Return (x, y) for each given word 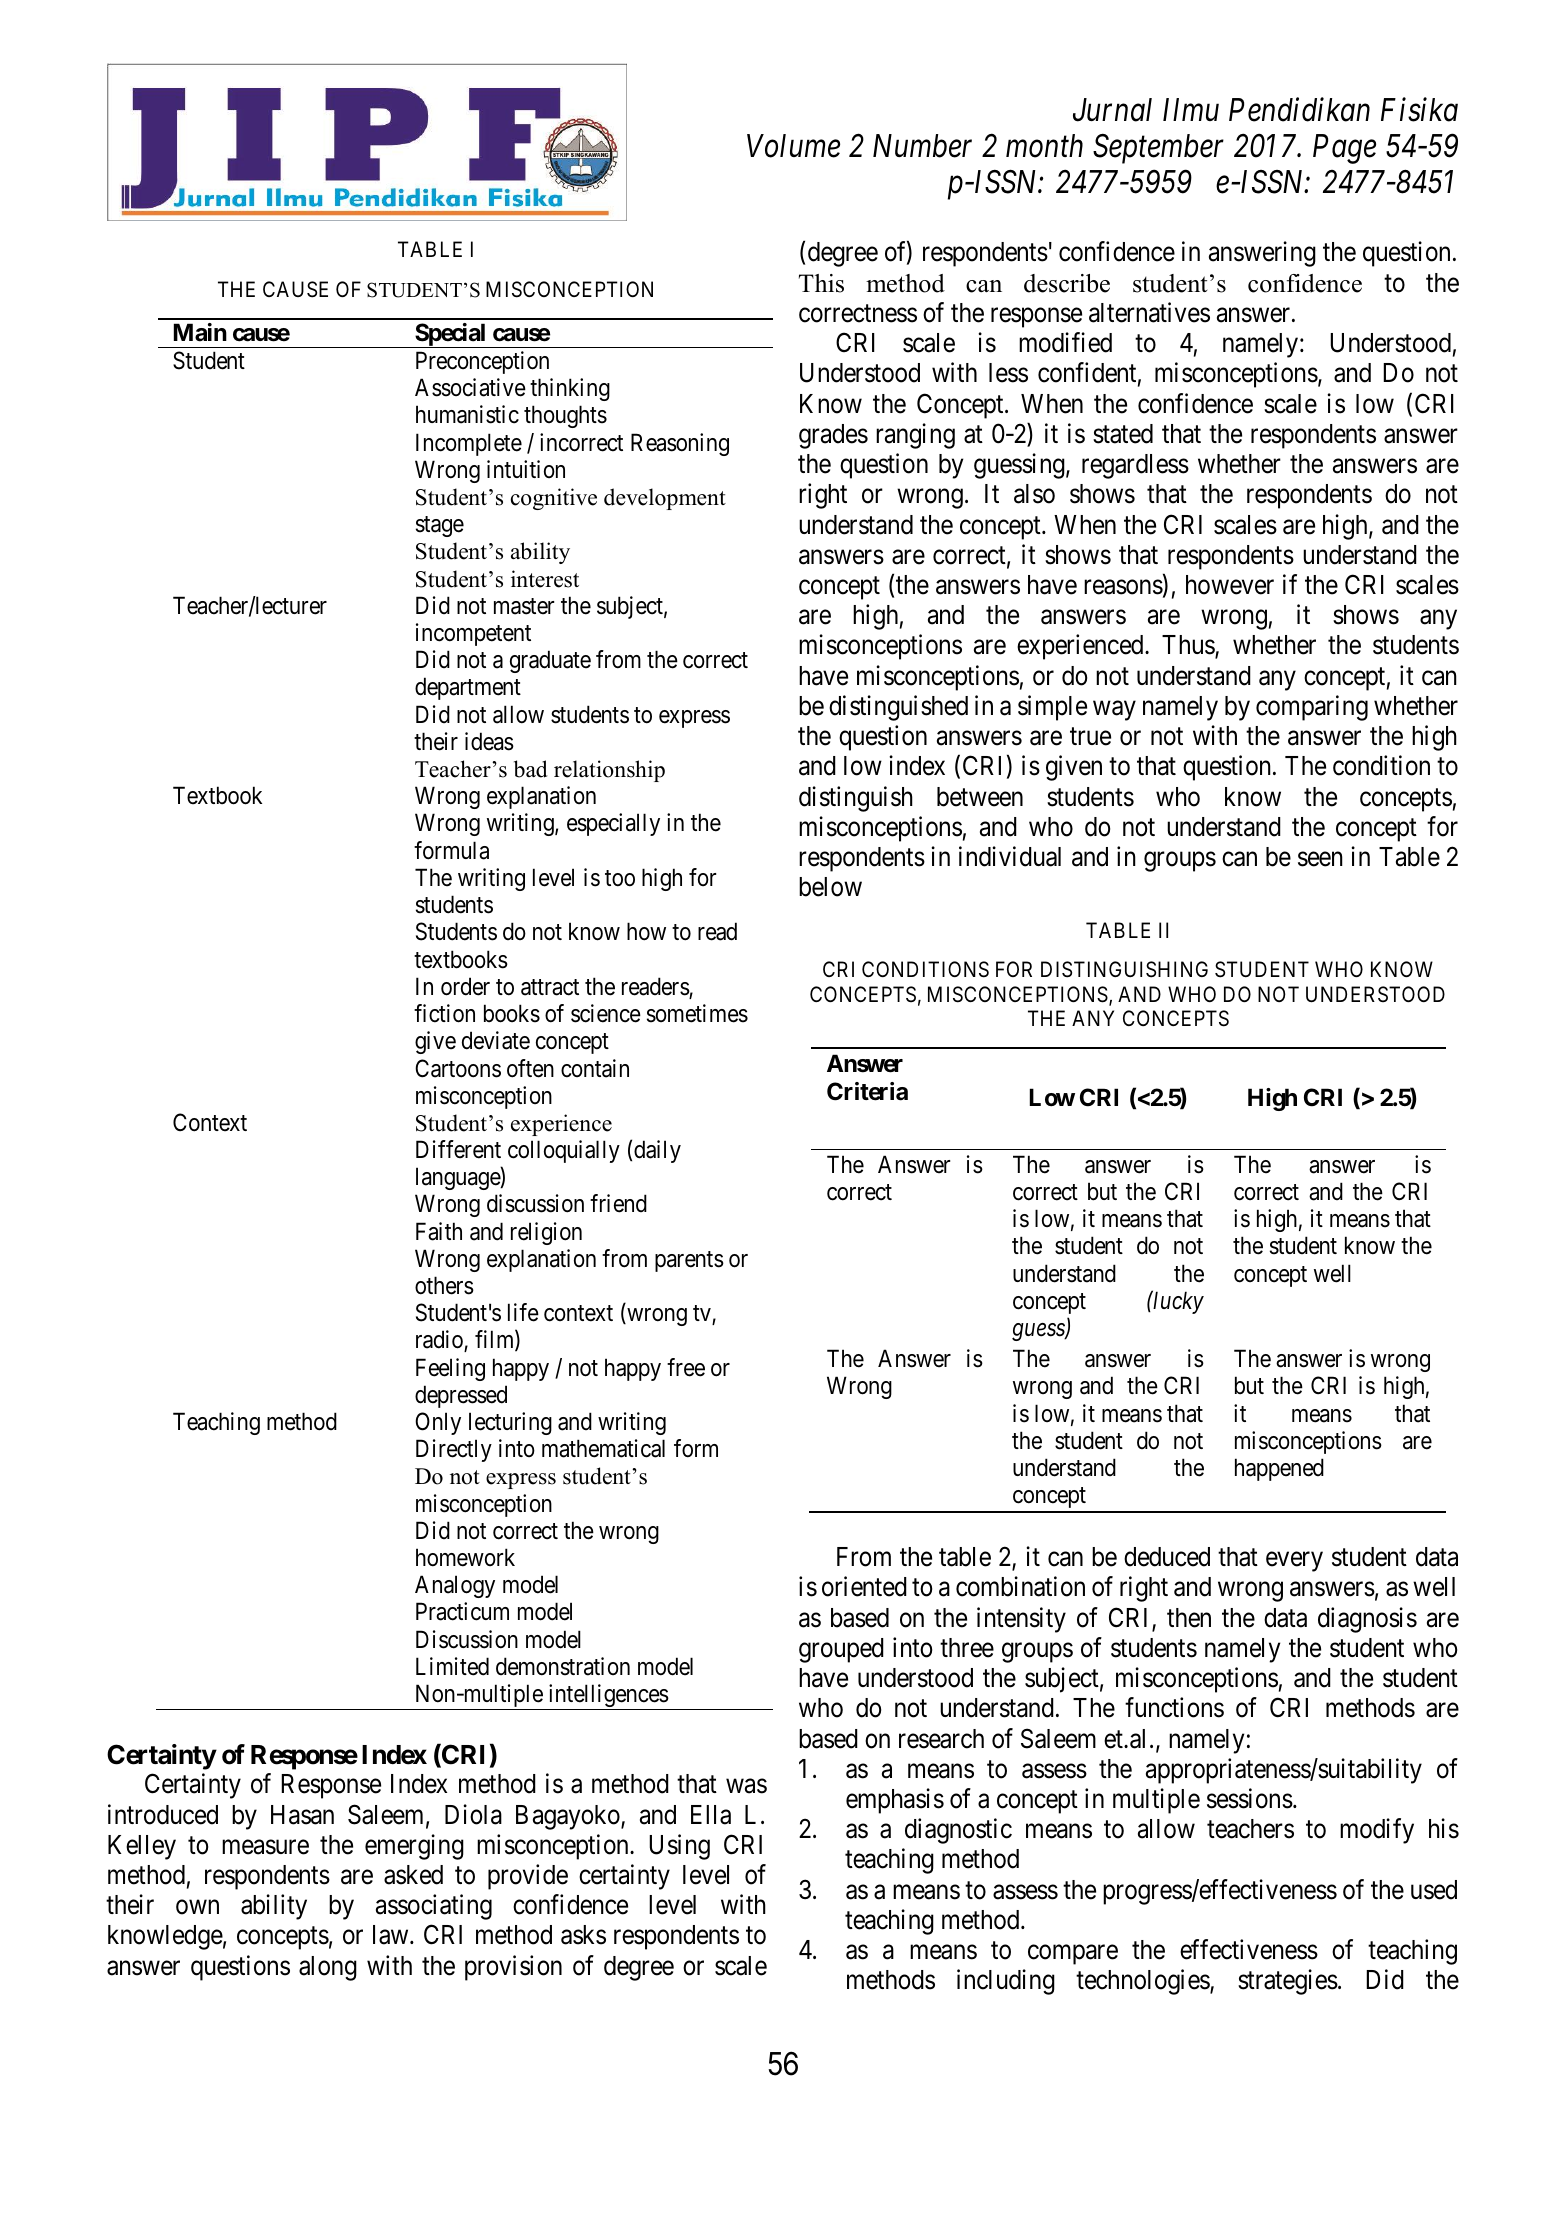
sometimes (697, 1013)
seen (1320, 859)
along (328, 1968)
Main (200, 332)
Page (1344, 149)
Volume (793, 146)
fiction (444, 1013)
